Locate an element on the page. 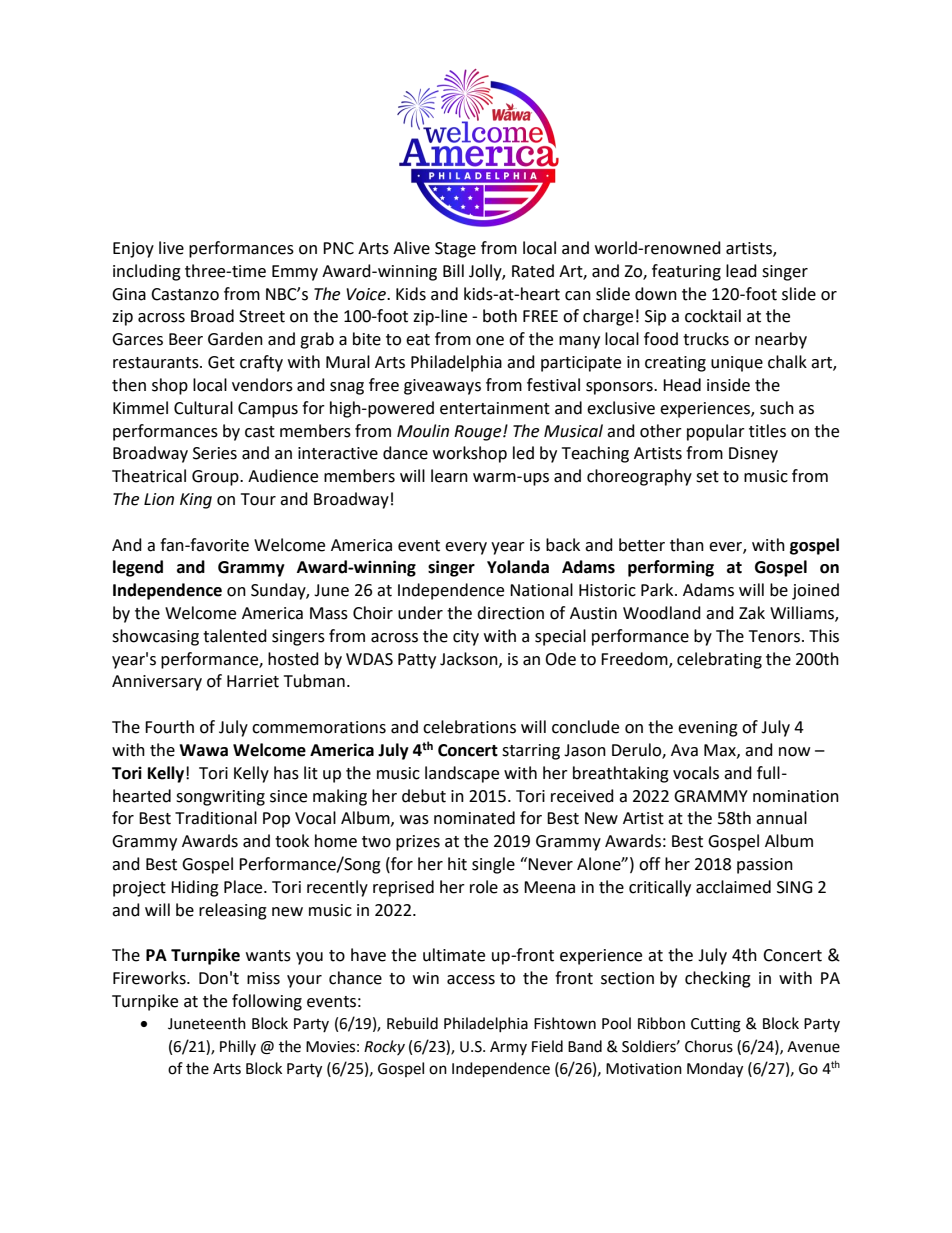 The height and width of the document is (1233, 952). lead is located at coordinates (741, 271).
